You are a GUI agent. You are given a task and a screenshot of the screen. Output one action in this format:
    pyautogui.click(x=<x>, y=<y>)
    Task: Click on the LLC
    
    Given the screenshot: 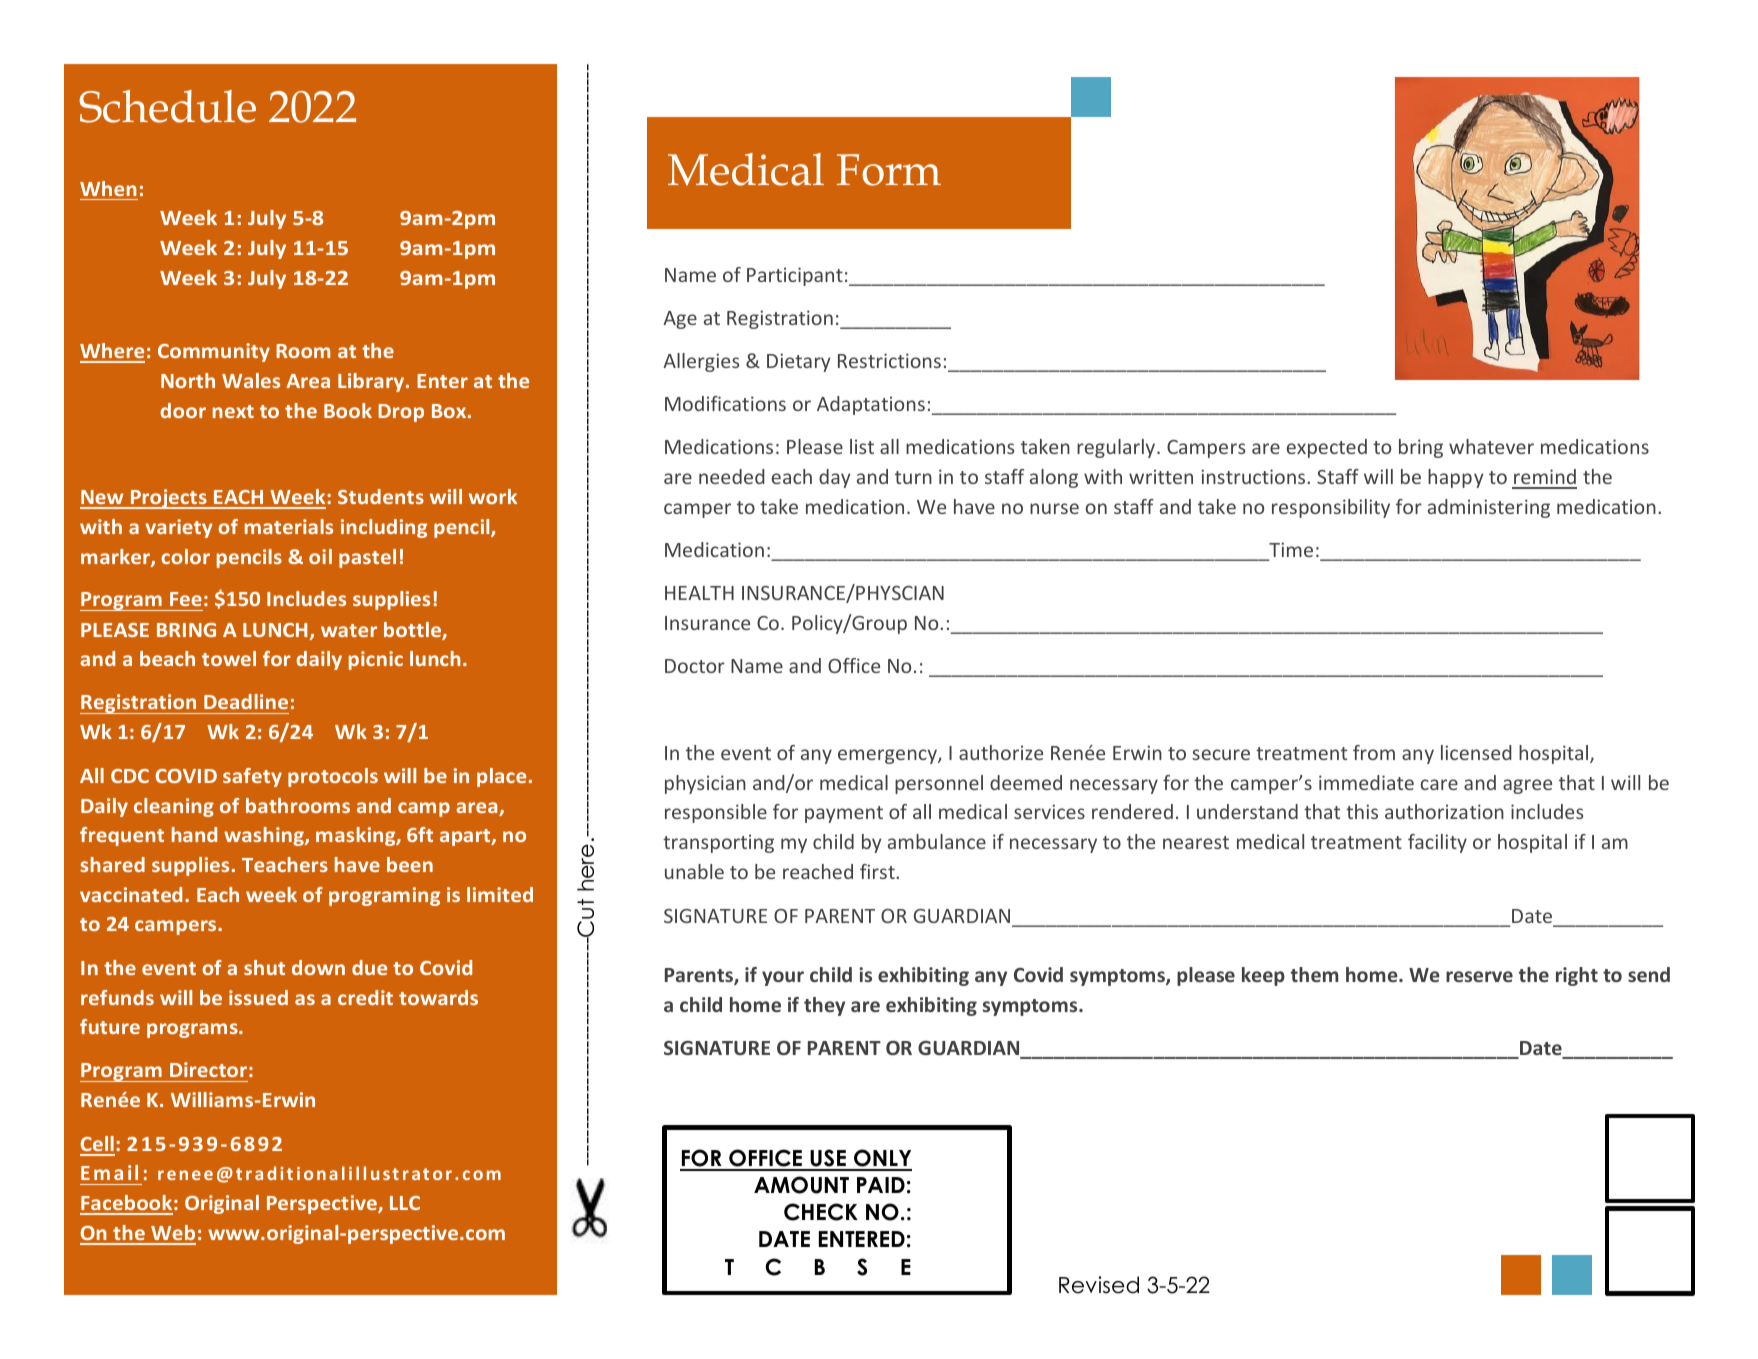 What is the action you would take?
    pyautogui.click(x=405, y=1203)
